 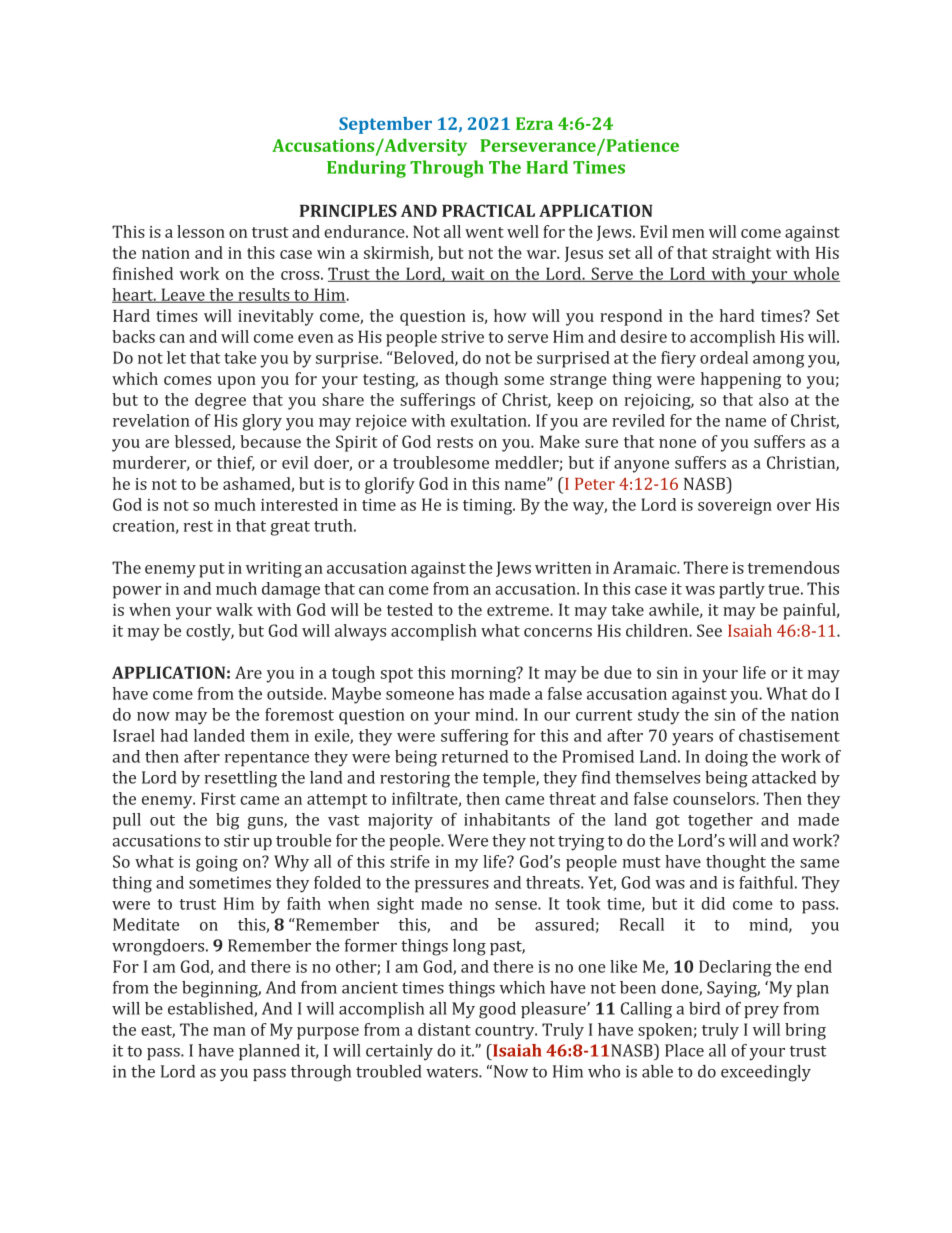 I want to click on let, so click(x=176, y=357).
